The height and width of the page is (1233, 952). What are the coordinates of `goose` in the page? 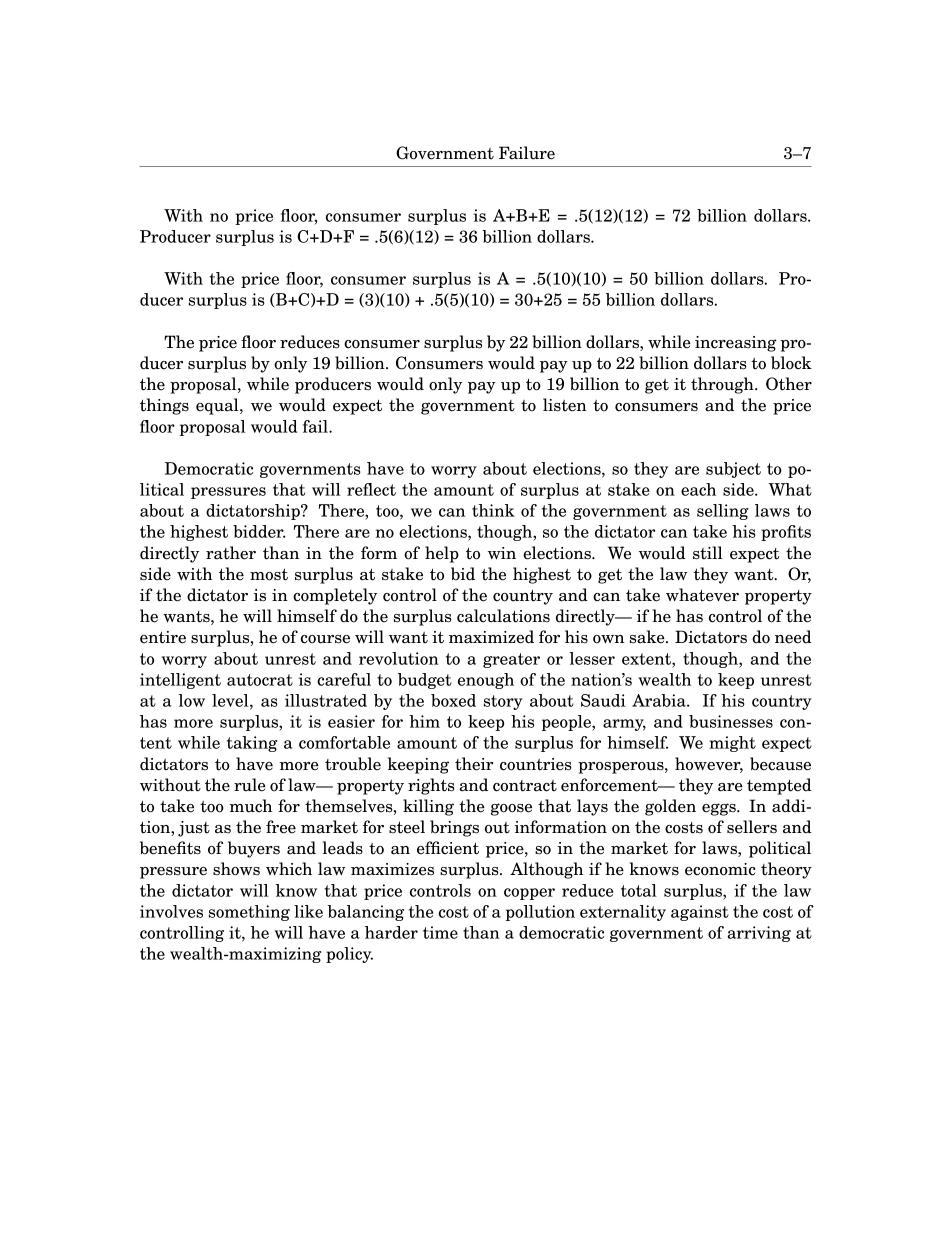 It's located at (511, 809).
